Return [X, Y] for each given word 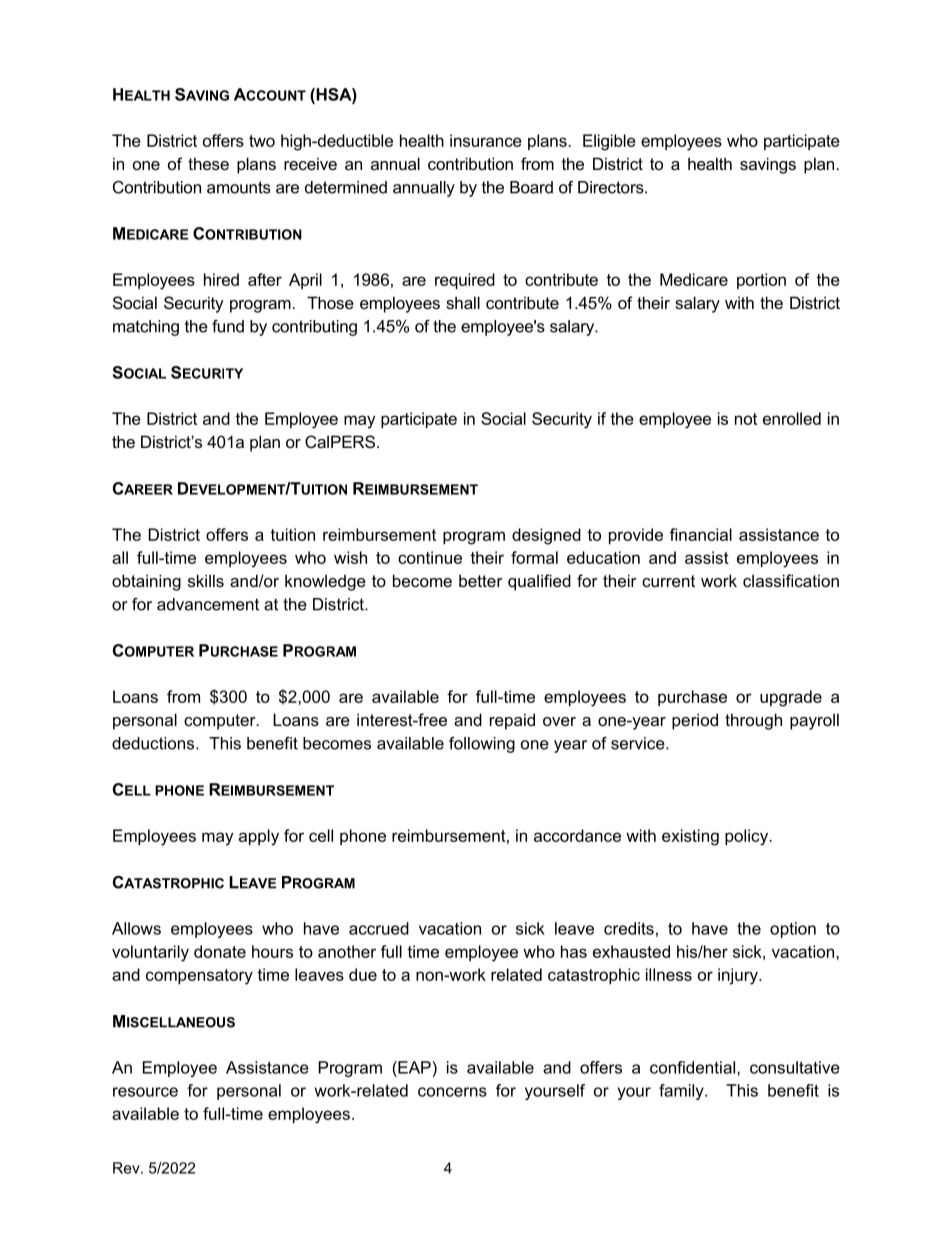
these [208, 163]
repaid [512, 721]
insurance [486, 140]
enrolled [792, 418]
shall [463, 302]
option [793, 930]
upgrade [791, 698]
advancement [208, 604]
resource [145, 1092]
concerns [452, 1092]
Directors [612, 187]
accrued [379, 928]
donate [220, 951]
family [682, 1092]
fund [228, 326]
